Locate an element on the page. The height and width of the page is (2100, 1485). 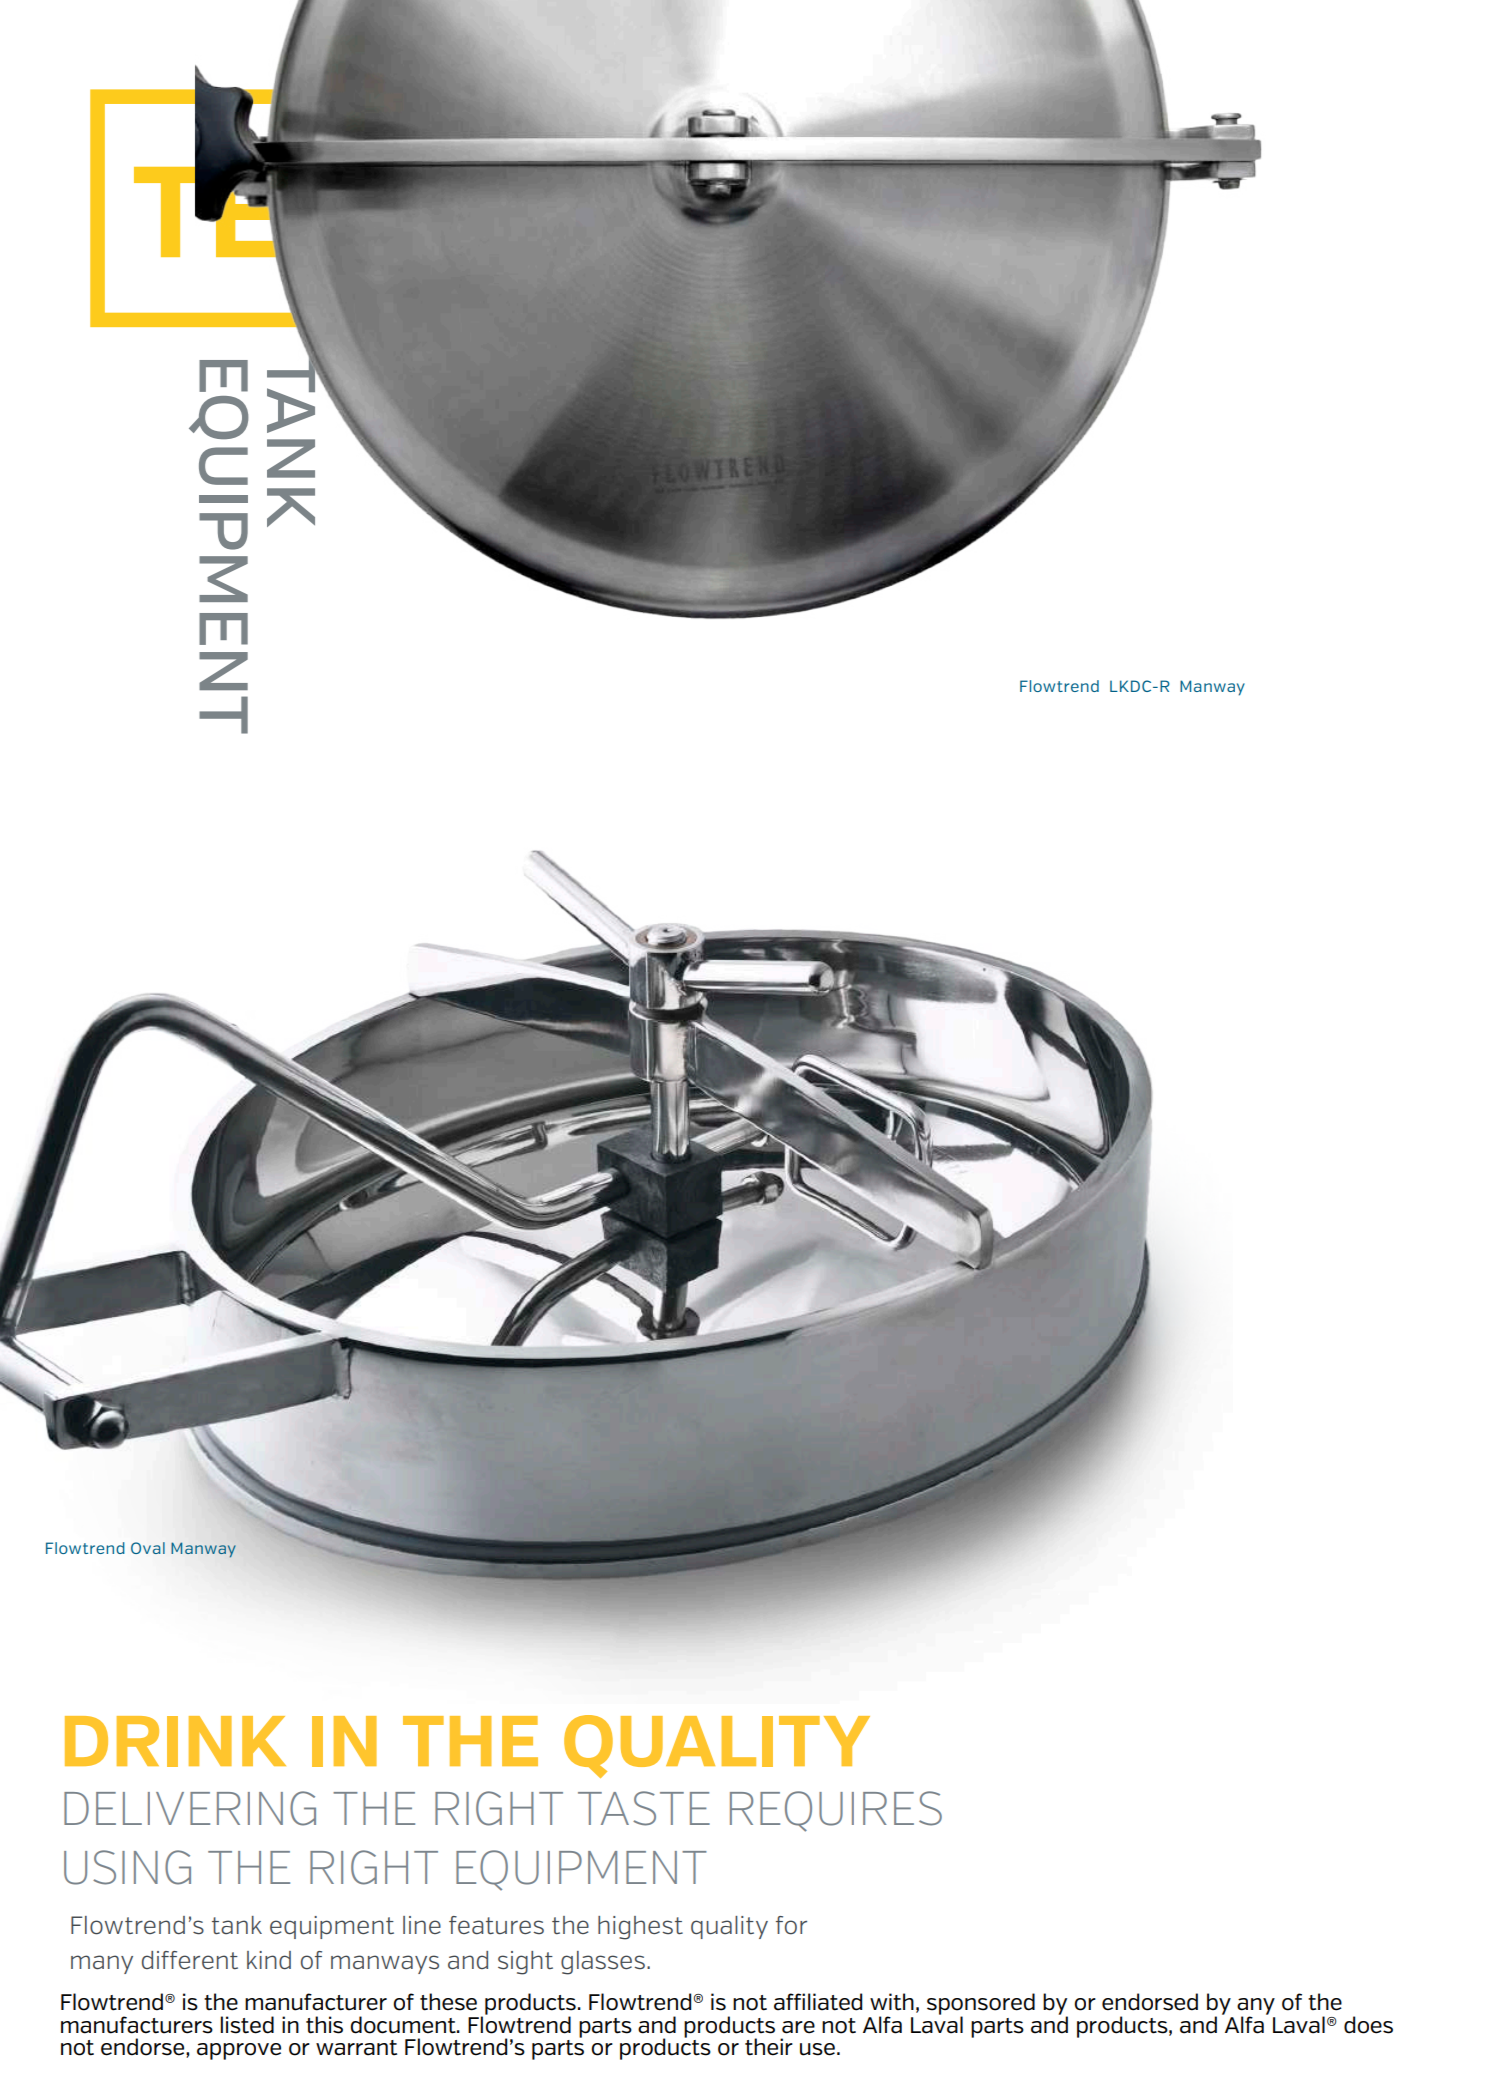
DRINK is located at coordinates (175, 1741).
